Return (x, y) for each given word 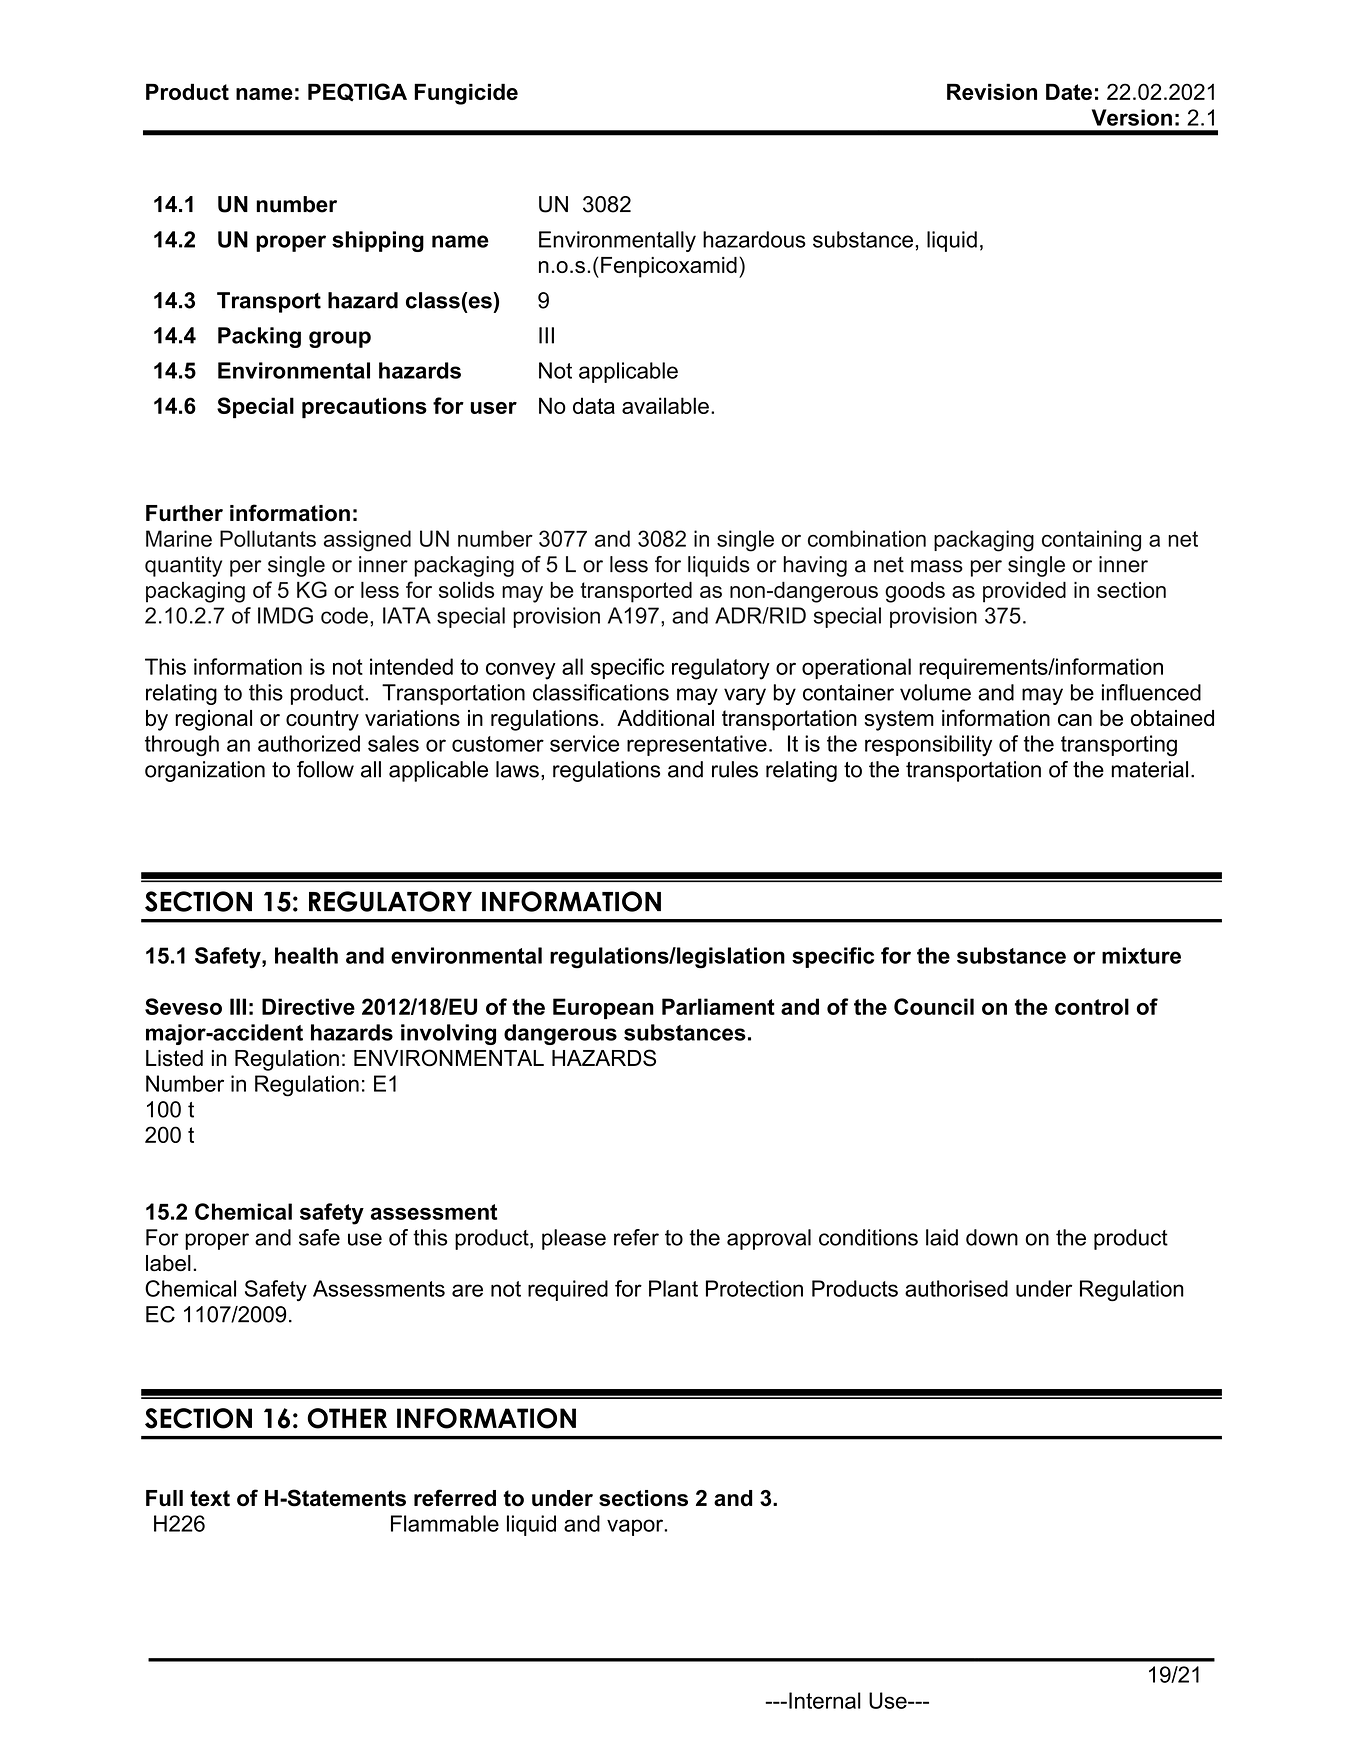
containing (1091, 541)
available (665, 405)
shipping (378, 241)
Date (1069, 91)
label (168, 1263)
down (992, 1237)
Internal (825, 1700)
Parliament (718, 1006)
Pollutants (268, 538)
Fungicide (466, 94)
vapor (636, 1527)
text (210, 1498)
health (306, 955)
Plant (673, 1288)
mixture (1141, 955)
